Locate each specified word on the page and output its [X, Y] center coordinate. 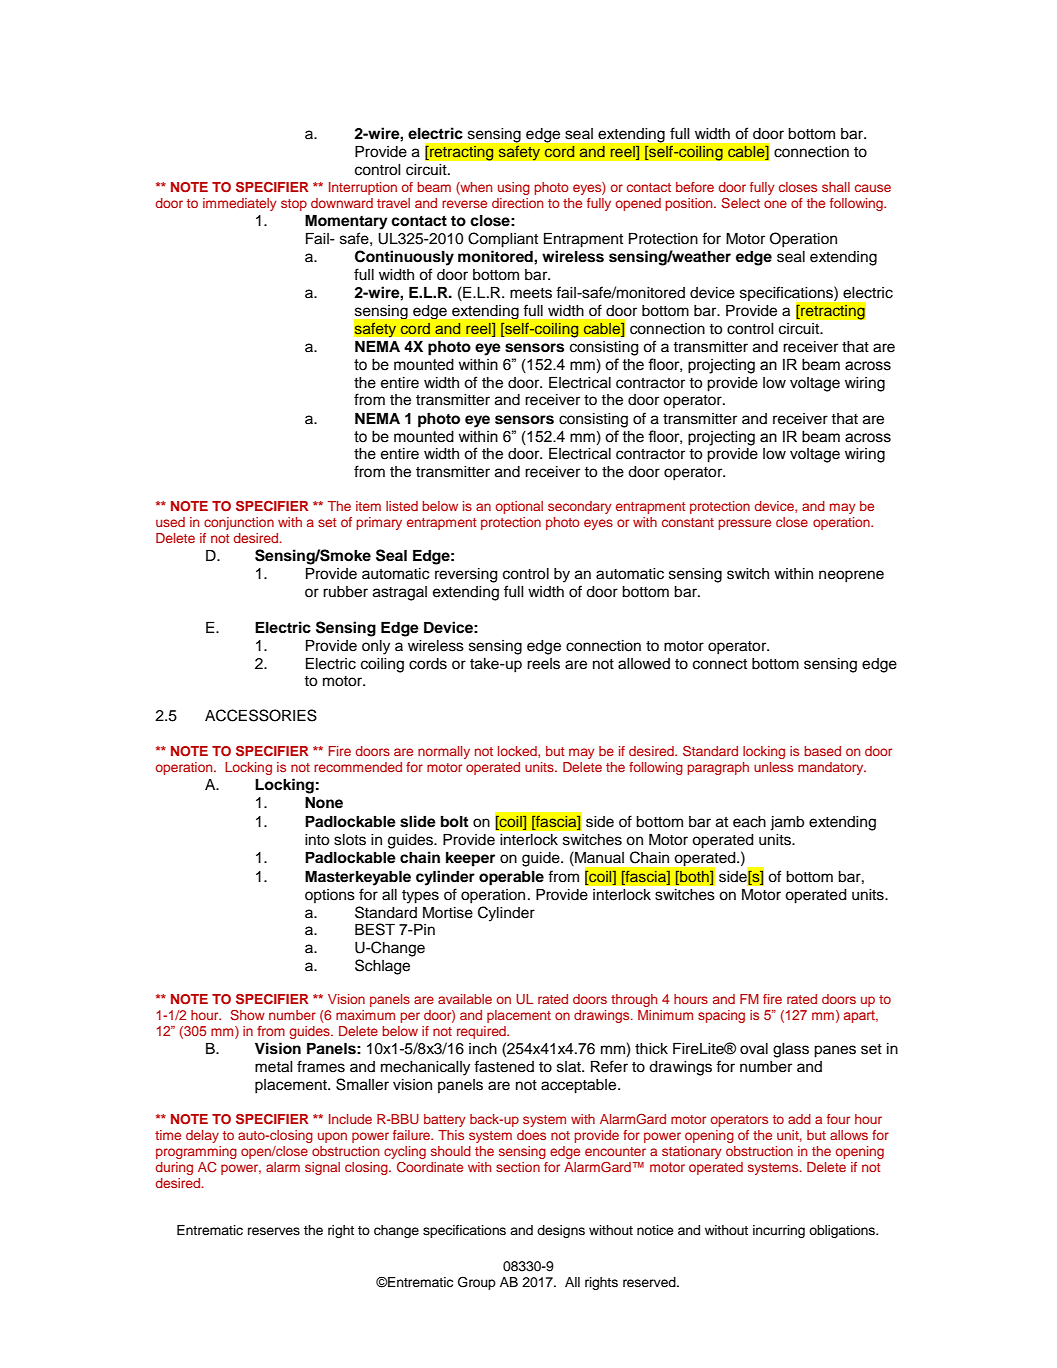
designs [561, 1231]
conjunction [239, 523]
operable [511, 878]
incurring [779, 1231]
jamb [787, 823]
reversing [466, 575]
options [330, 896]
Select [740, 203]
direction [517, 203]
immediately [240, 204]
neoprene [851, 576]
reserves [274, 1231]
